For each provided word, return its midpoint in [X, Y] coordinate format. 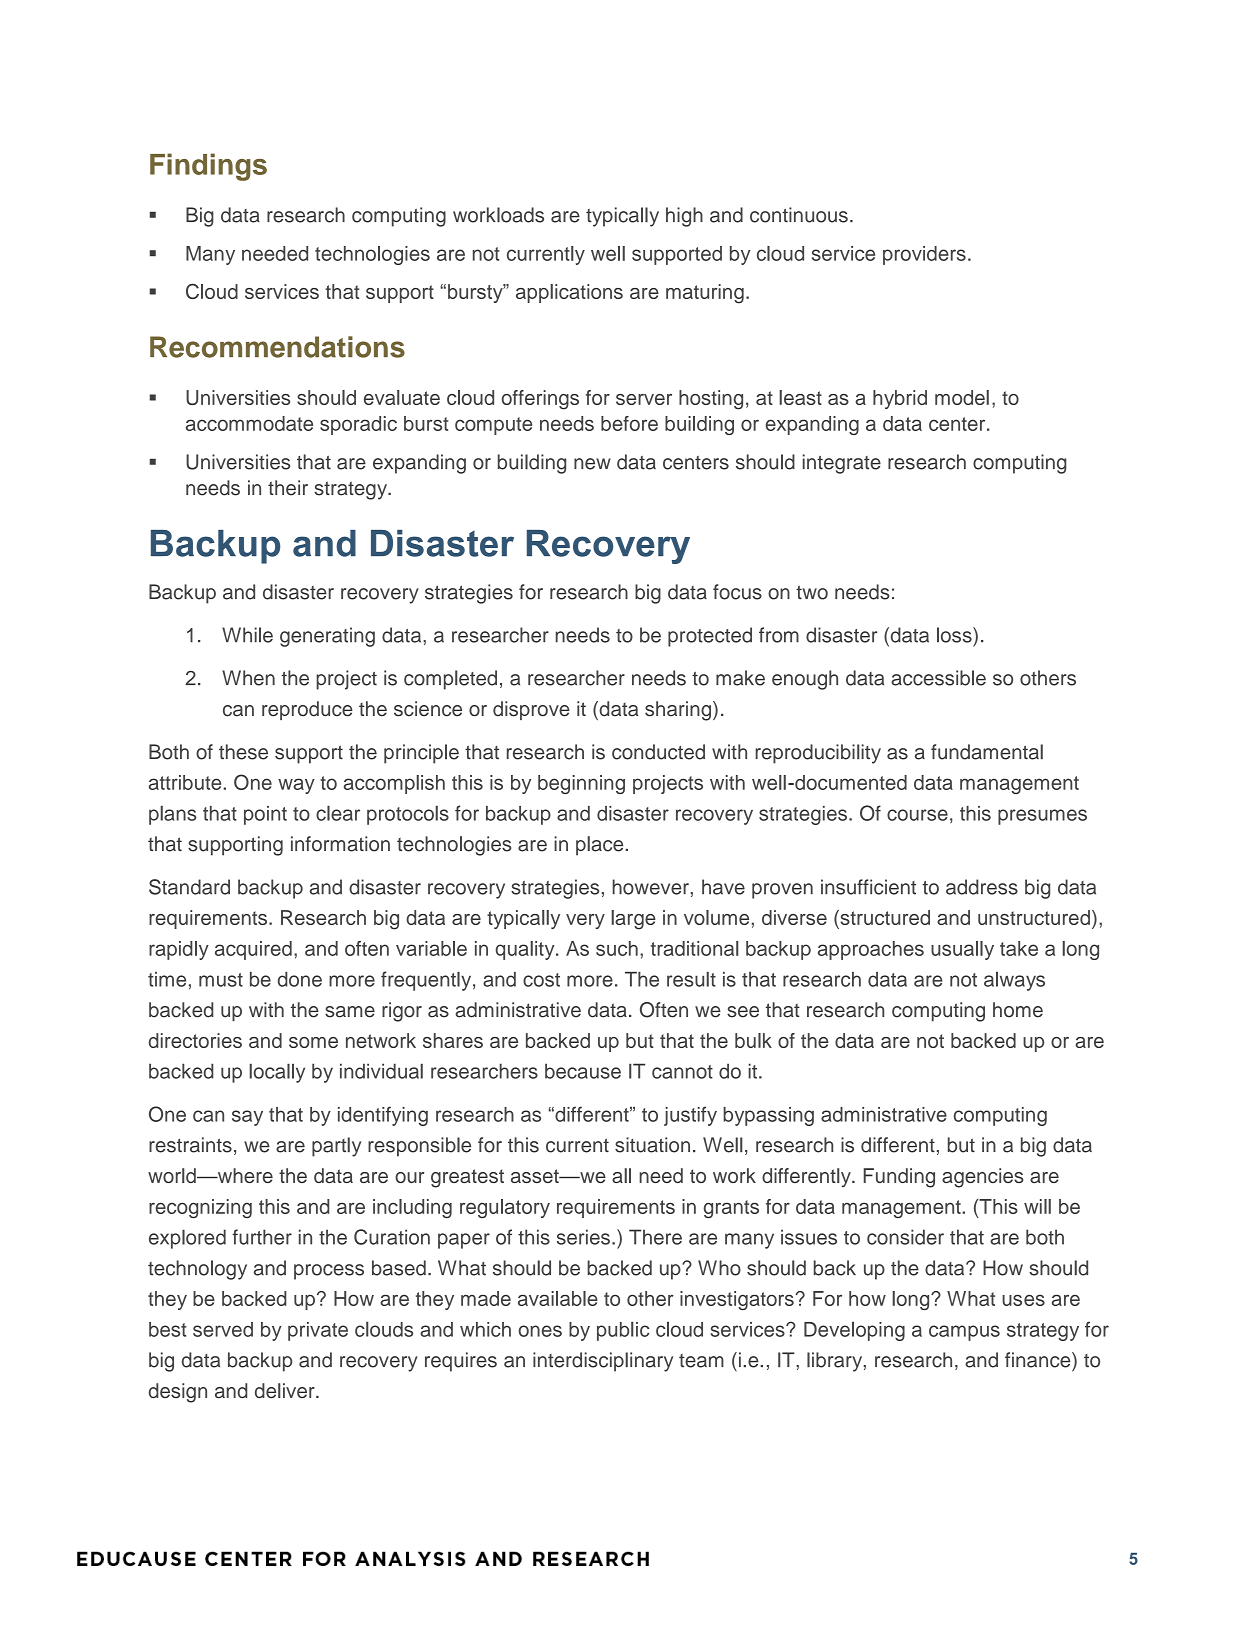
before [629, 423]
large [634, 920]
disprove [531, 710]
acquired [253, 950]
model [962, 397]
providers [924, 255]
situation [652, 1145]
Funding [899, 1178]
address [982, 887]
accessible [938, 678]
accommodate [249, 423]
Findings [208, 167]
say [247, 1118]
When [248, 678]
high [684, 217]
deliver [286, 1390]
